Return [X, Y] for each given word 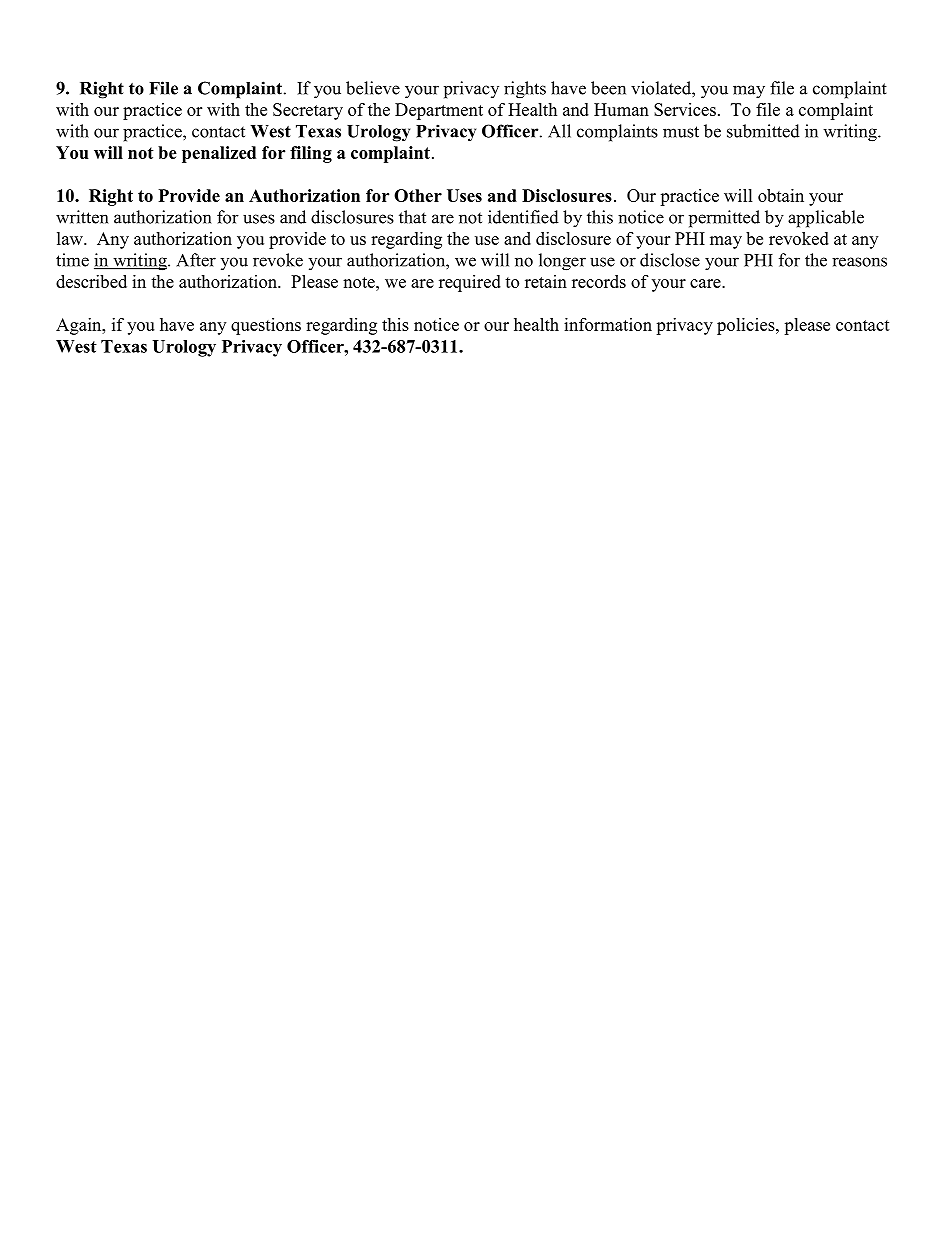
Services [685, 109]
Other [418, 195]
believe [373, 88]
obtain [781, 195]
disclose [670, 260]
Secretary [308, 111]
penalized [219, 154]
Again [80, 326]
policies [747, 326]
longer [562, 262]
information [608, 324]
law [71, 238]
